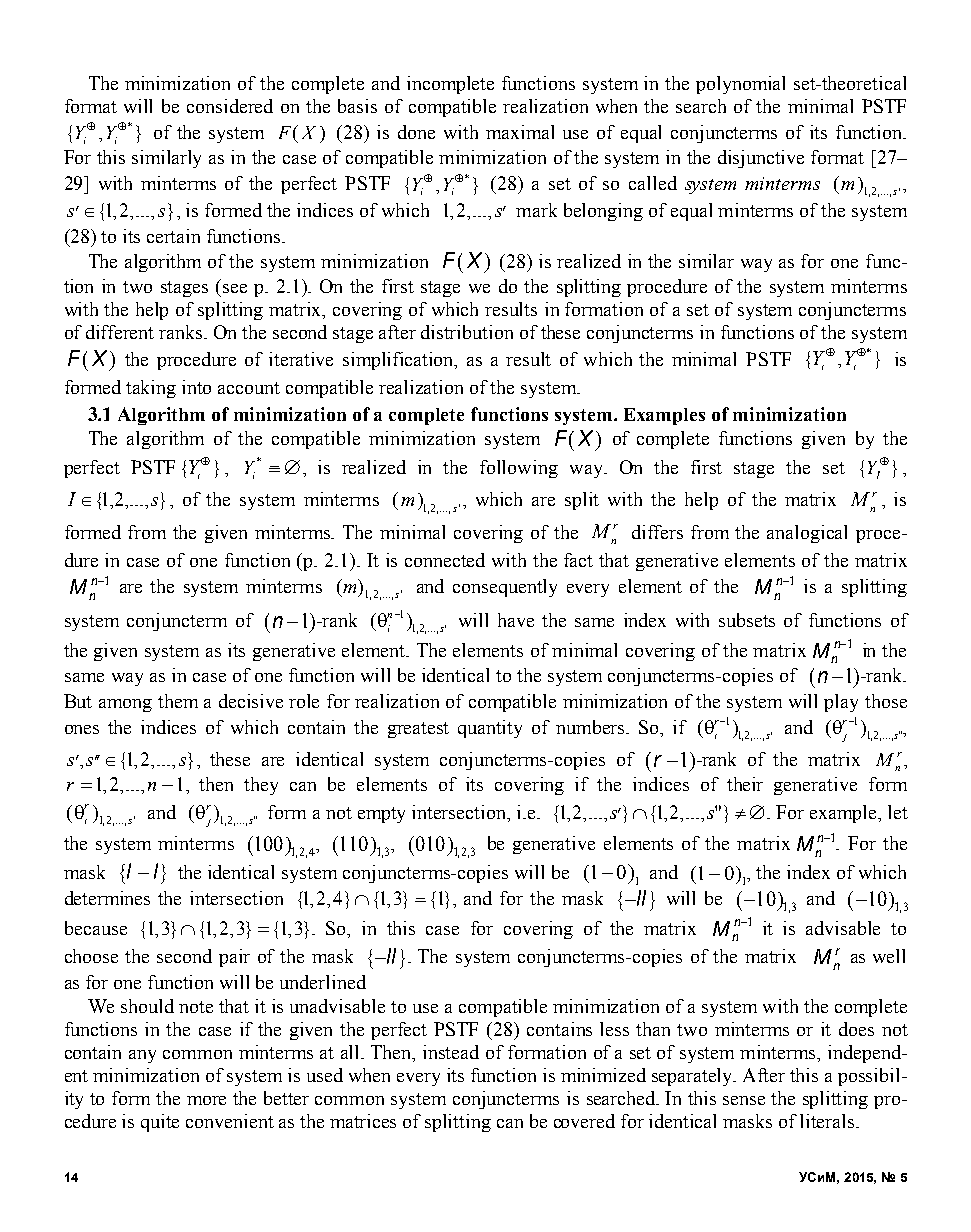  I want to click on considered, so click(230, 106).
